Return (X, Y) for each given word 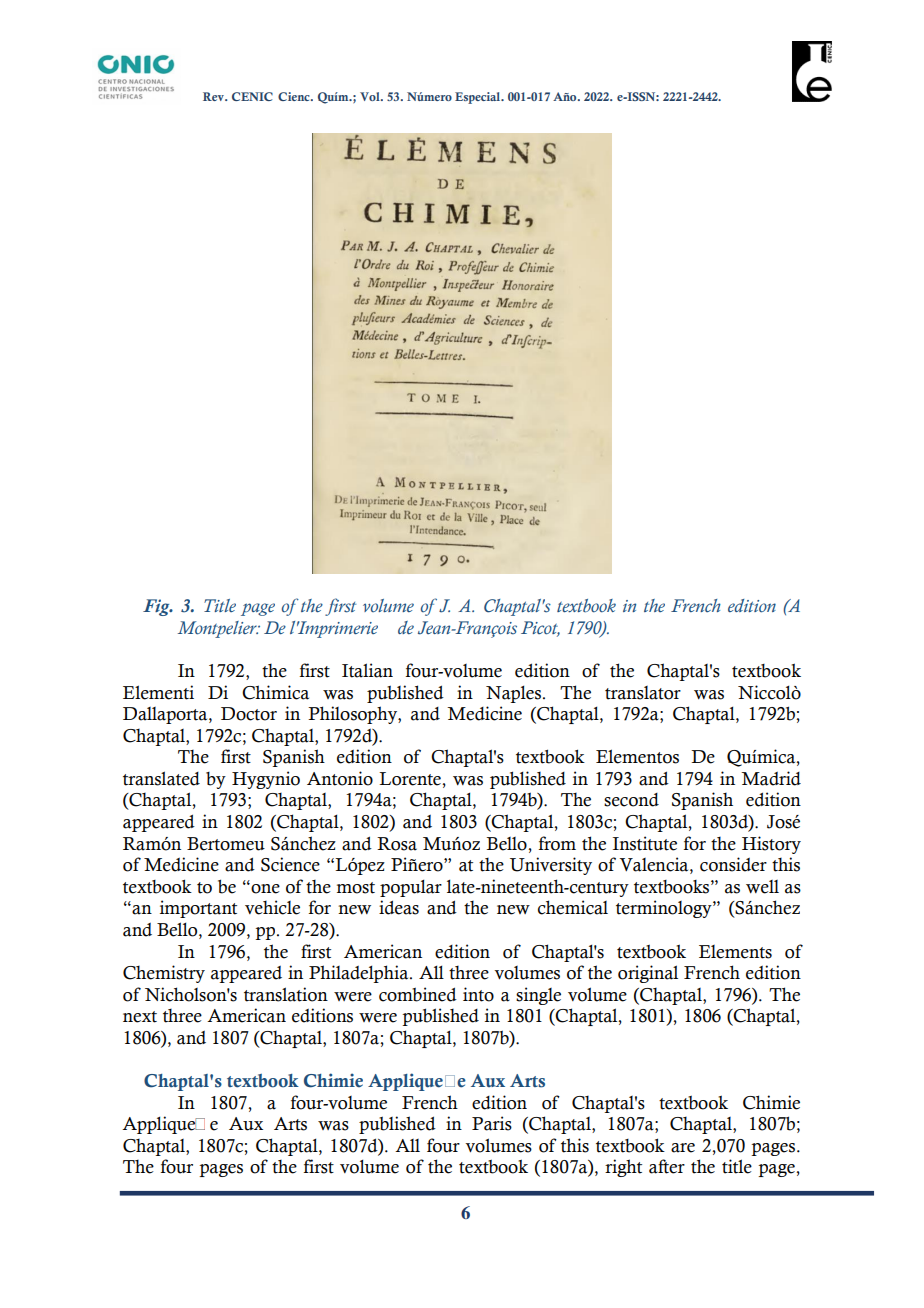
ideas (399, 907)
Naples (513, 694)
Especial (479, 98)
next (140, 1017)
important (198, 909)
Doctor (249, 714)
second (631, 800)
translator (643, 693)
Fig (157, 607)
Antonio (340, 778)
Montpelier (218, 629)
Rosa (397, 844)
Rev (214, 96)
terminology (665, 909)
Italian (367, 670)
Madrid (771, 778)
